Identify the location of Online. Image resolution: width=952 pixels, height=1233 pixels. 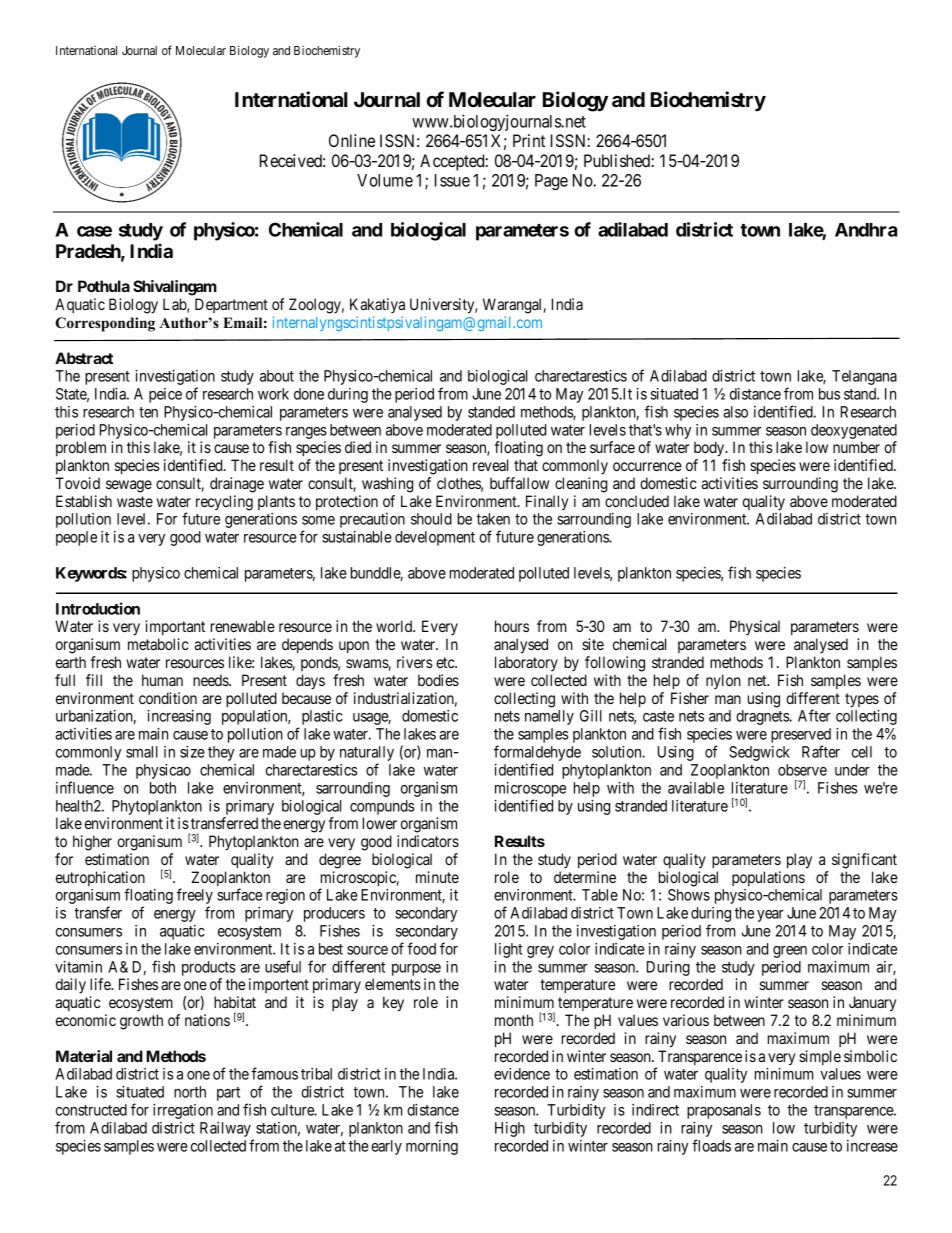
(352, 140).
